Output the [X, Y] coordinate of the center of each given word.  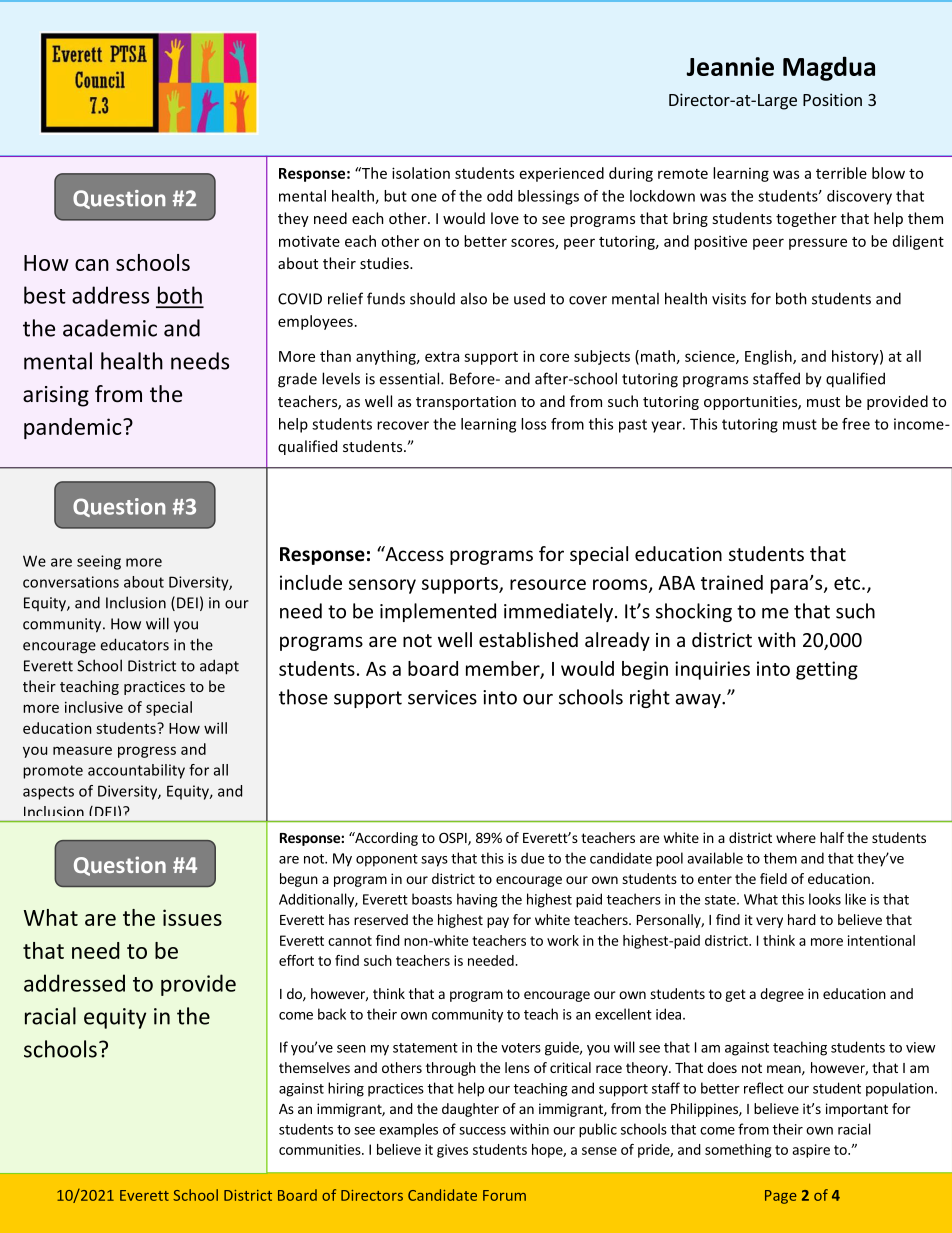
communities [321, 1149]
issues [192, 917]
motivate [309, 241]
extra [442, 357]
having [477, 900]
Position [832, 99]
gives [452, 1151]
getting [827, 670]
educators [135, 644]
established [528, 639]
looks [825, 899]
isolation [421, 173]
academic [110, 328]
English [769, 357]
